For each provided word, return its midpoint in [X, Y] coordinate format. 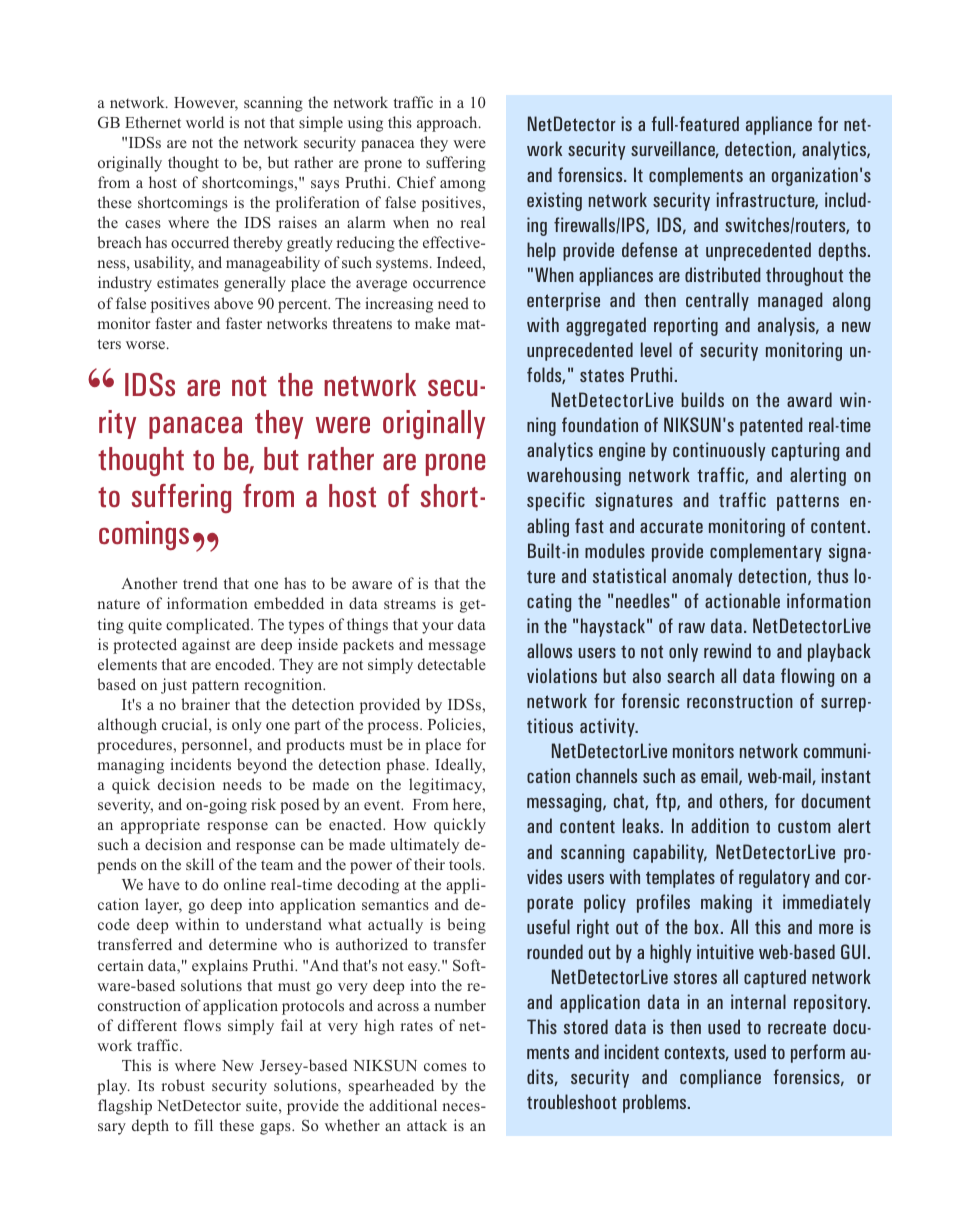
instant [846, 775]
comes [445, 1067]
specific [556, 501]
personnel [216, 746]
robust [183, 1085]
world [205, 122]
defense [649, 249]
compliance [720, 1078]
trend [200, 583]
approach [448, 124]
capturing [805, 451]
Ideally [460, 766]
